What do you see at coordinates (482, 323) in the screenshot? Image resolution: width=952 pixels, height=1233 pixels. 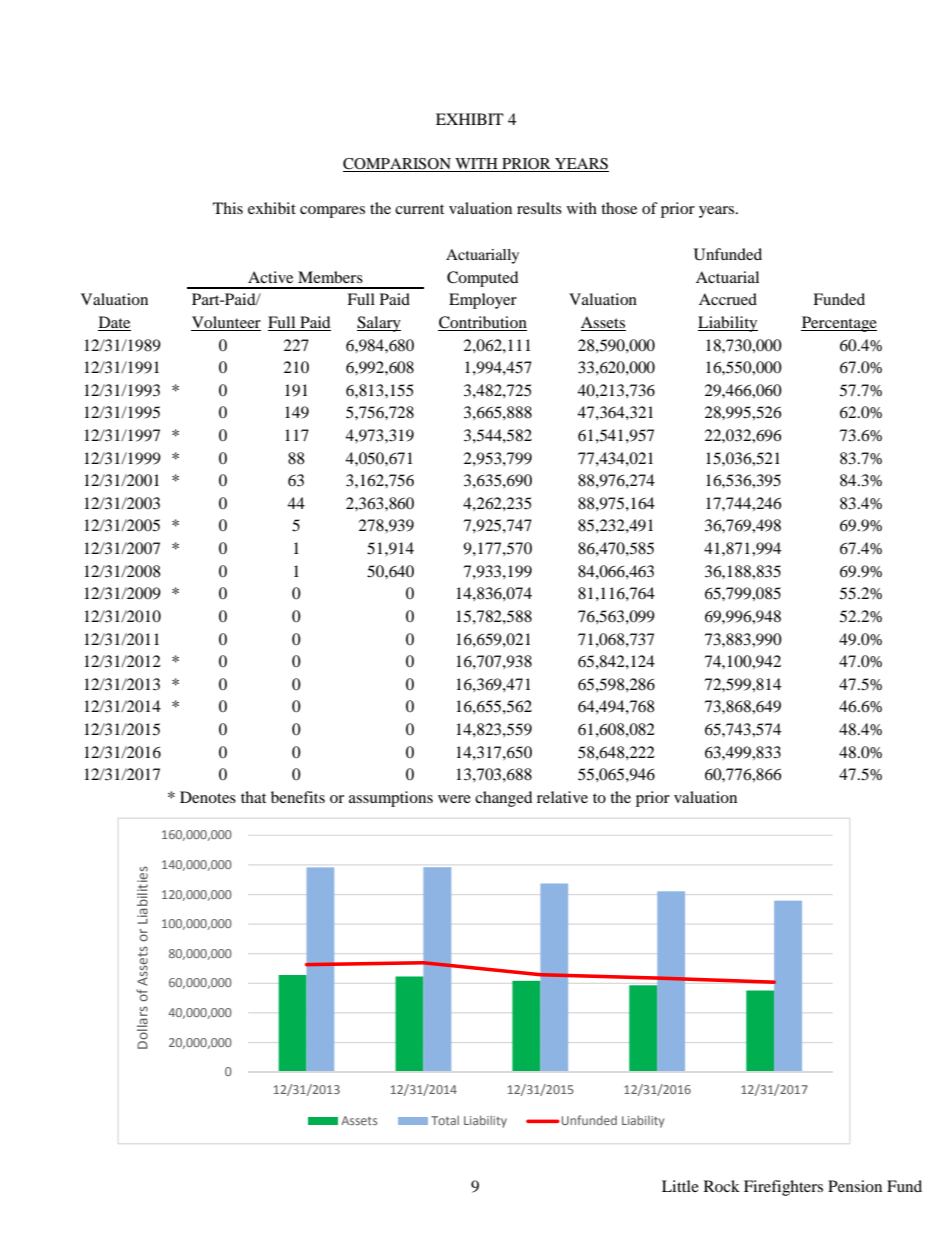 I see `Contribution` at bounding box center [482, 323].
